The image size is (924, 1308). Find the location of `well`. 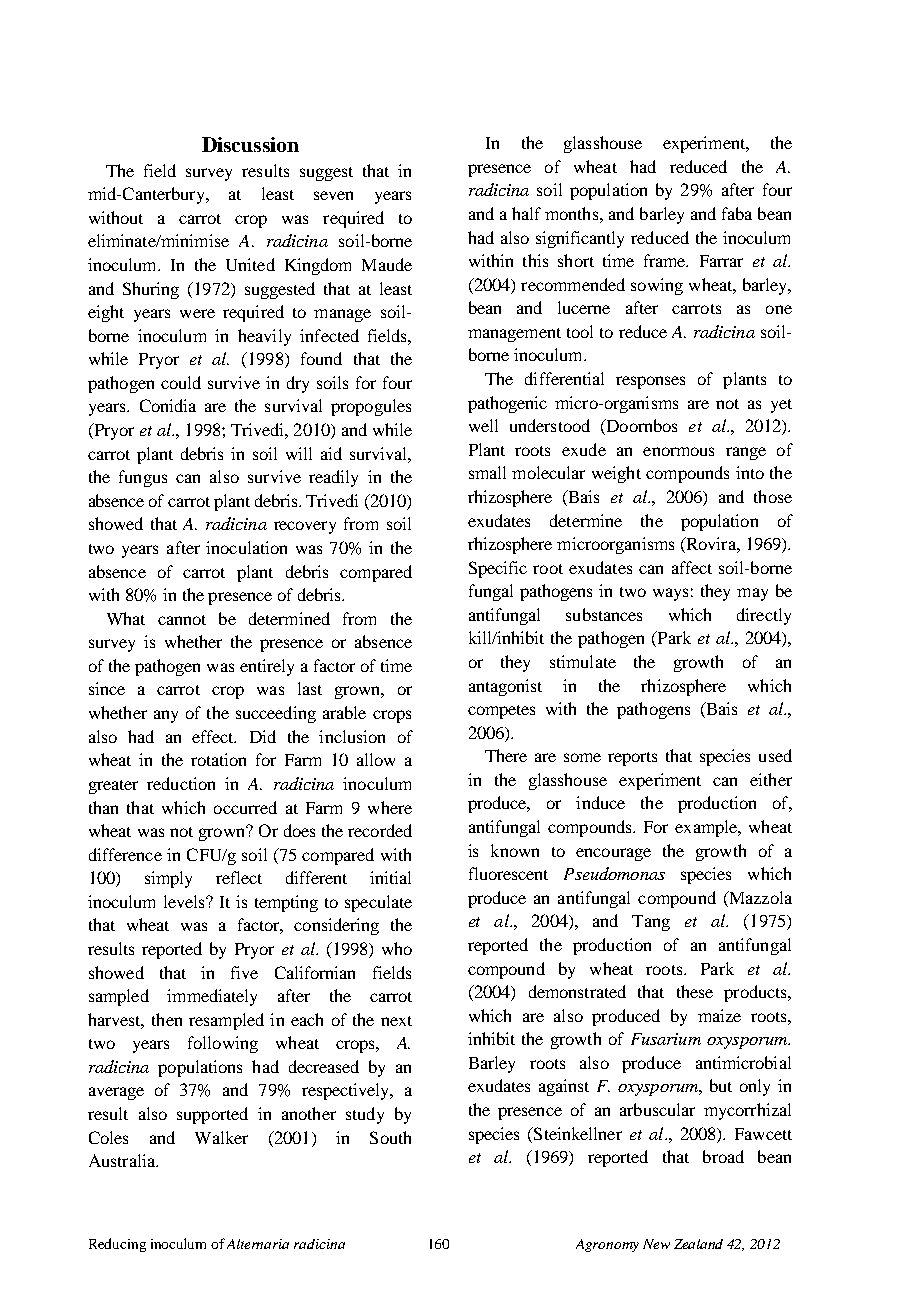

well is located at coordinates (483, 425).
